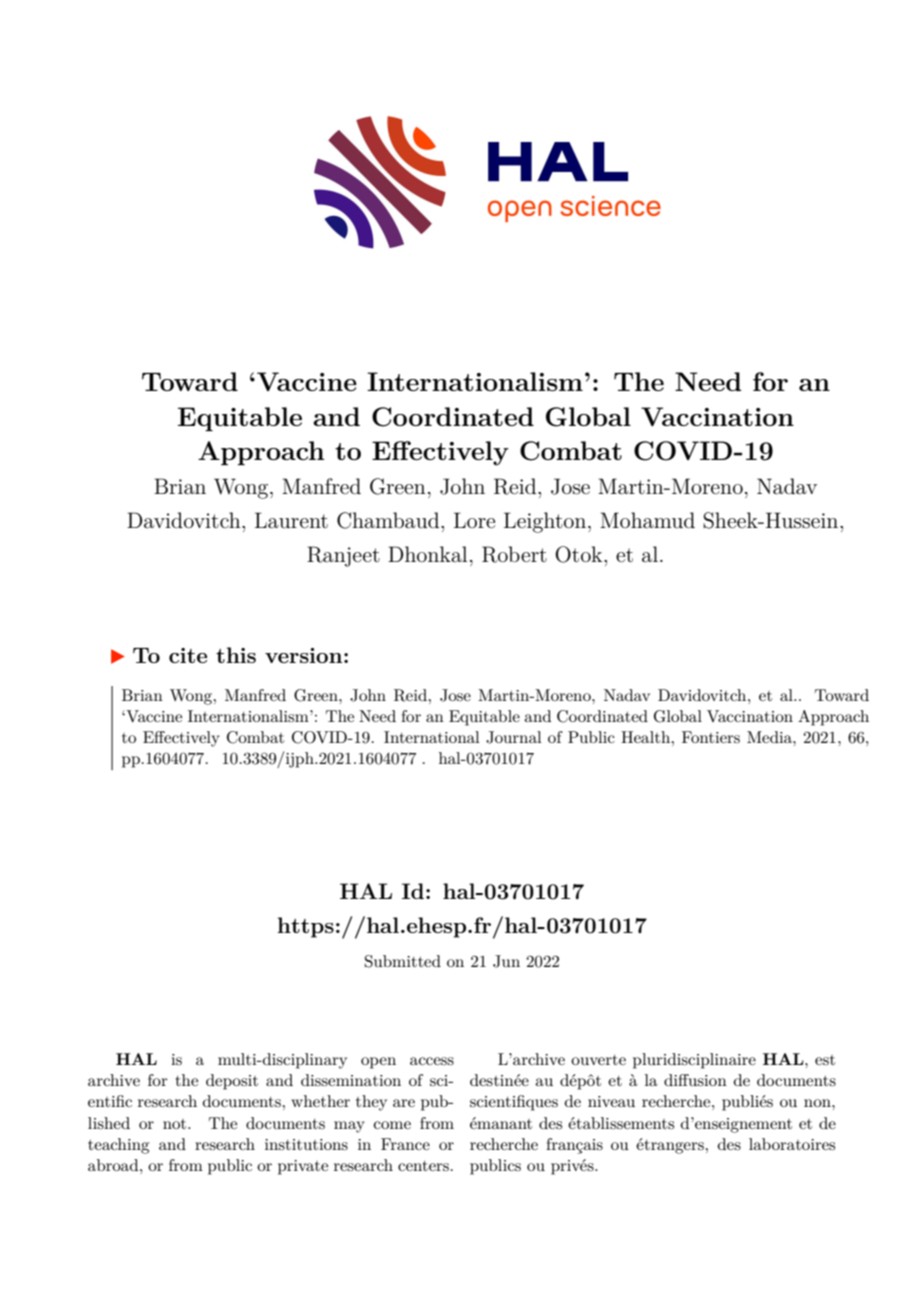 This page has height=1308, width=924. Describe the element at coordinates (423, 1166) in the page. I see `centers` at that location.
